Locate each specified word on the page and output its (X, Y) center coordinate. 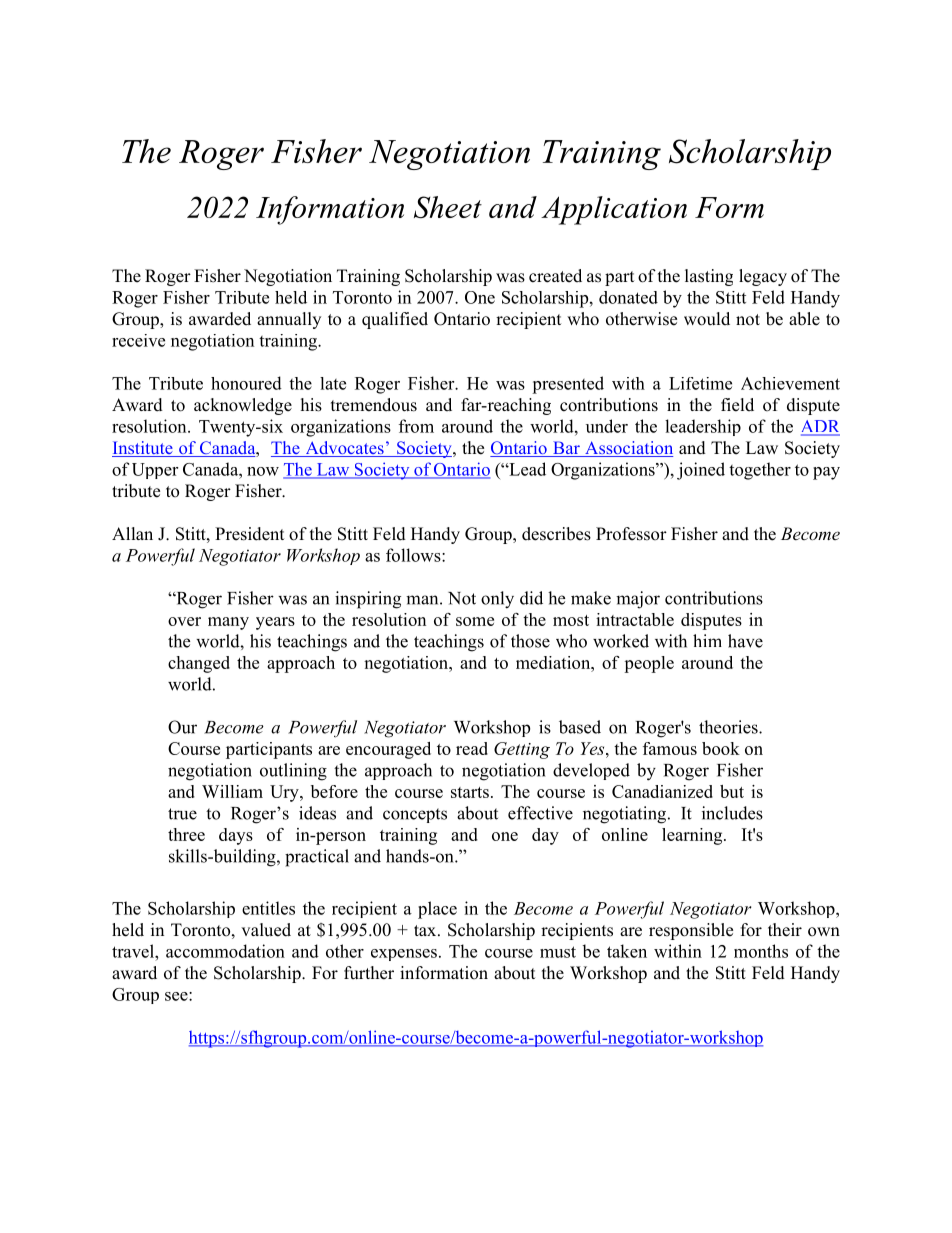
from (416, 426)
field (737, 405)
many (228, 623)
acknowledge (243, 406)
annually (289, 320)
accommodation (225, 951)
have (745, 641)
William (232, 791)
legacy (763, 277)
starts (470, 792)
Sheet (448, 207)
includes (732, 813)
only (497, 600)
